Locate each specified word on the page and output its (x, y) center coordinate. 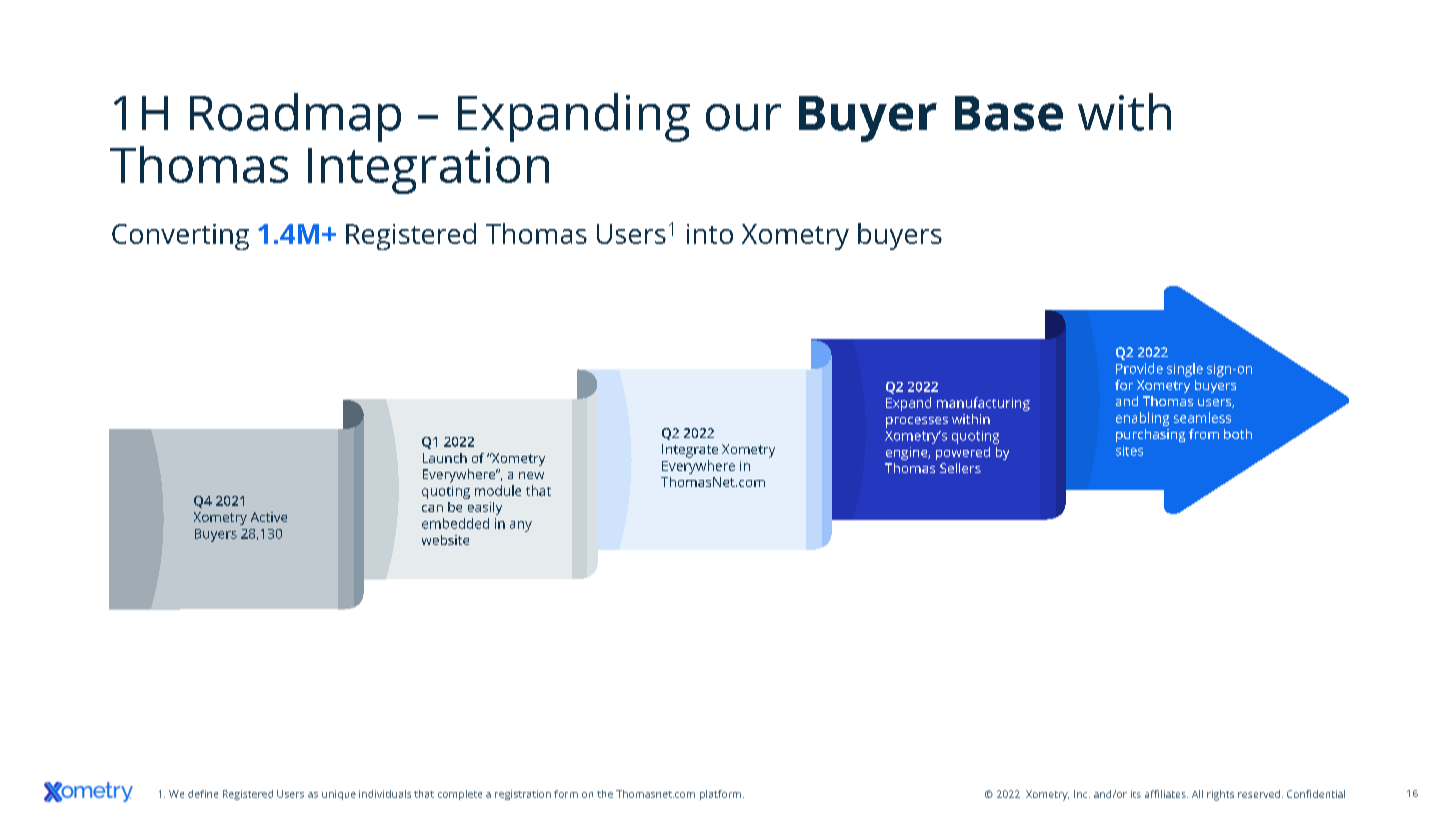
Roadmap (295, 117)
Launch (445, 458)
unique (339, 795)
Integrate (690, 451)
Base (1009, 113)
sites (1129, 451)
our (743, 117)
